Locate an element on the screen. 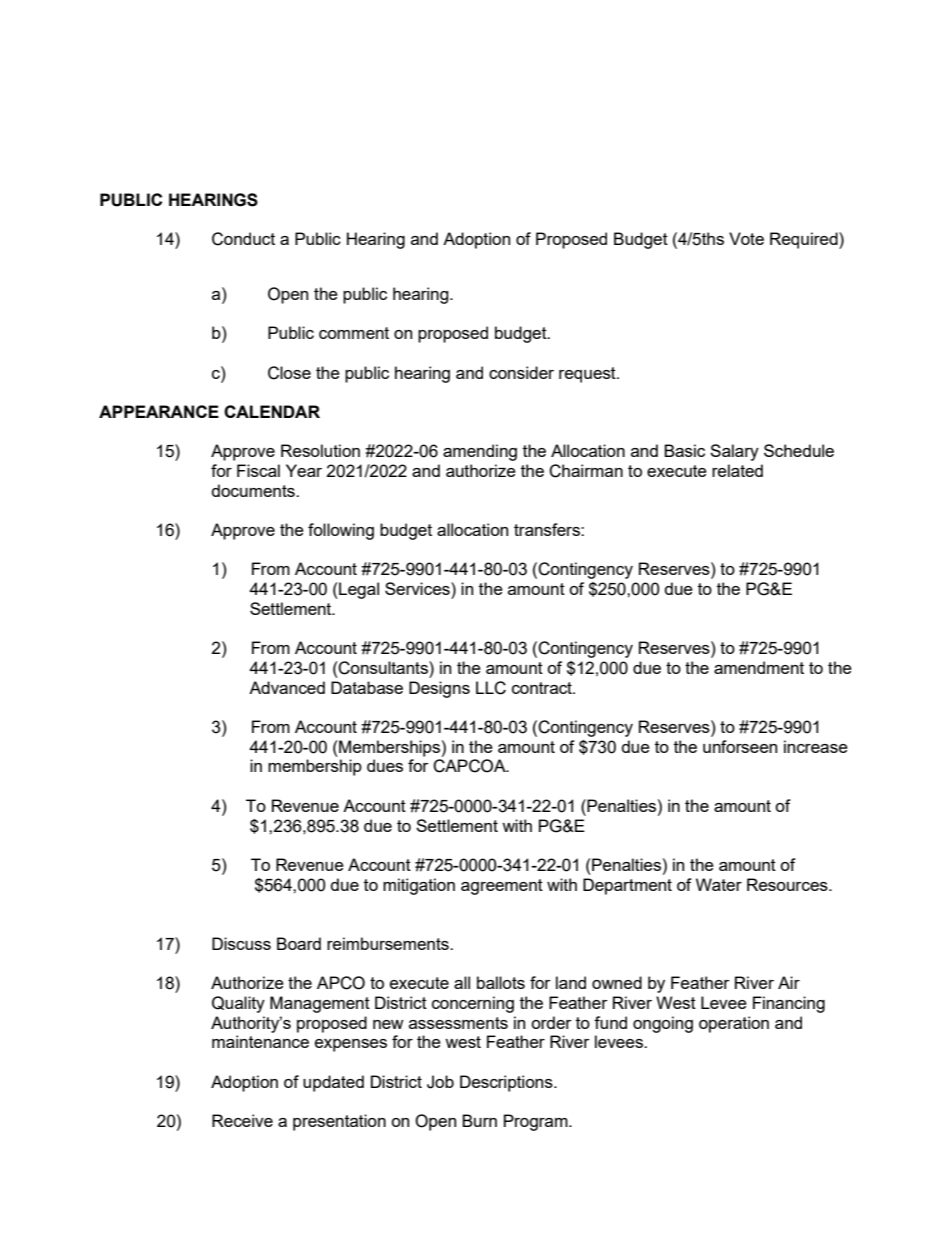 The width and height of the screenshot is (952, 1233). operation is located at coordinates (734, 1024).
